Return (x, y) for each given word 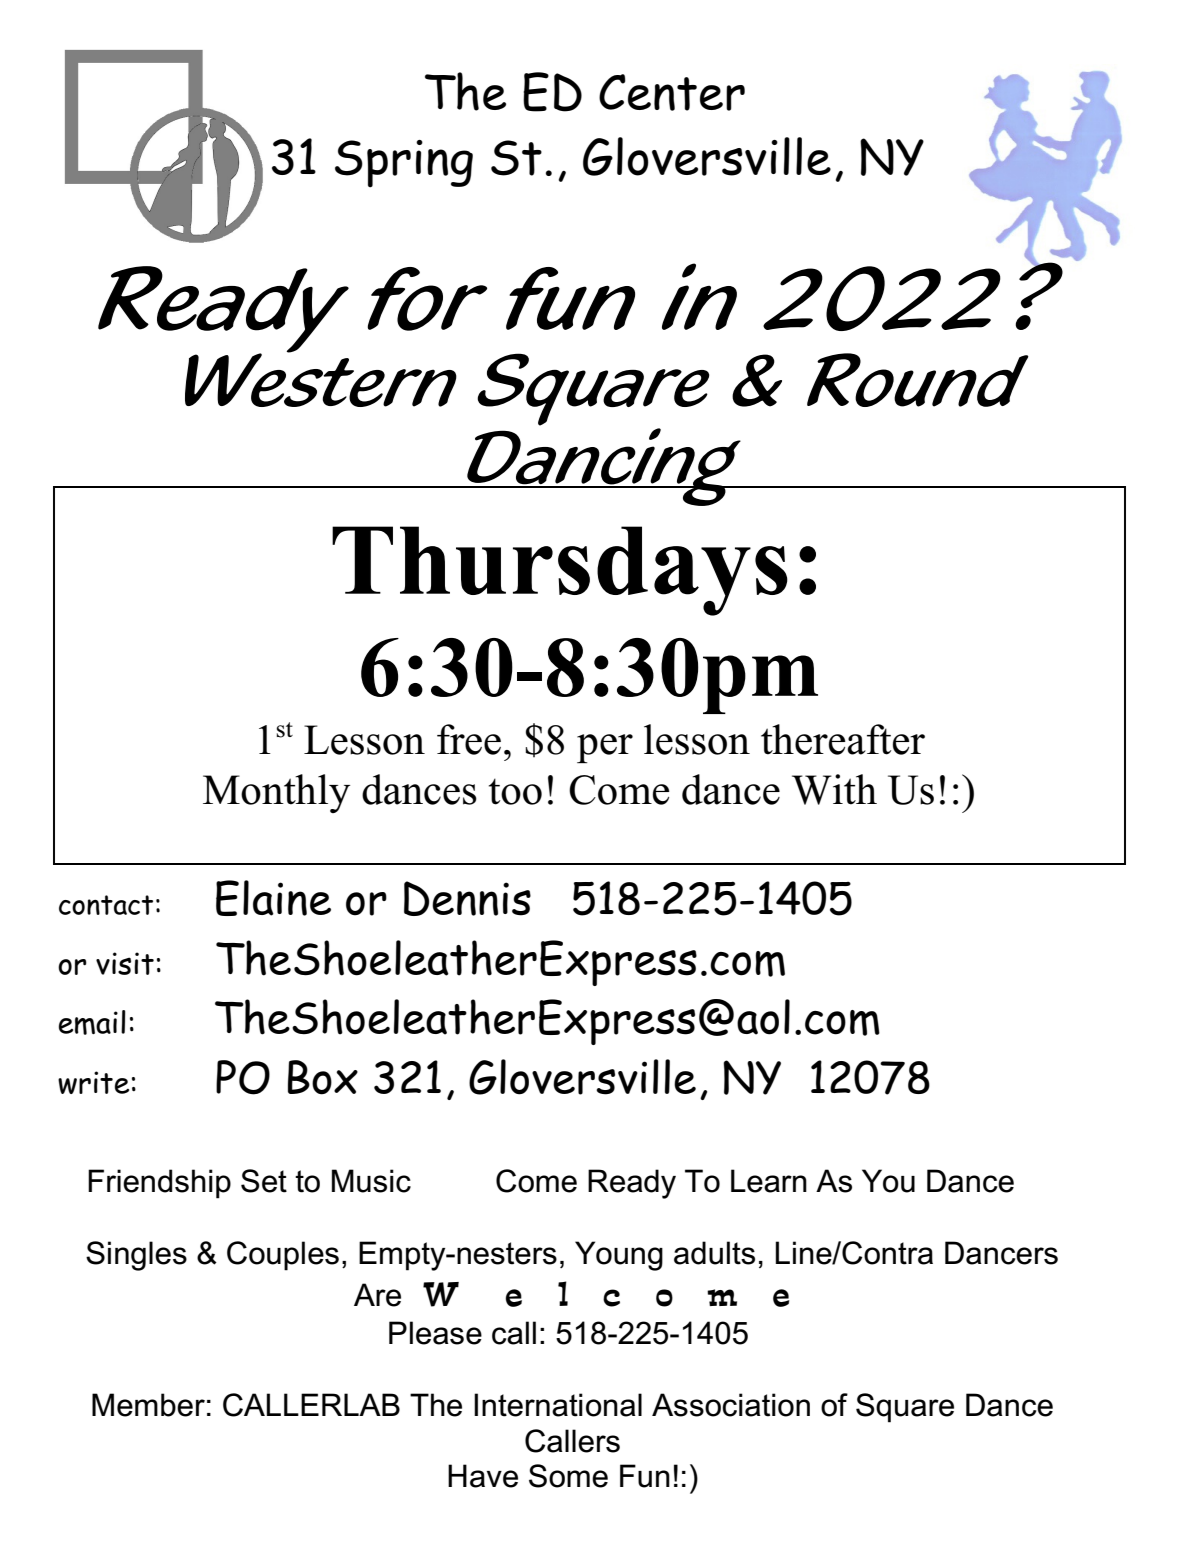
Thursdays (560, 571)
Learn (769, 1181)
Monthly (276, 793)
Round (917, 380)
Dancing (604, 467)
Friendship (159, 1184)
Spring (404, 164)
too (515, 791)
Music (371, 1181)
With (834, 789)
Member (148, 1405)
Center (672, 92)
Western (321, 379)
